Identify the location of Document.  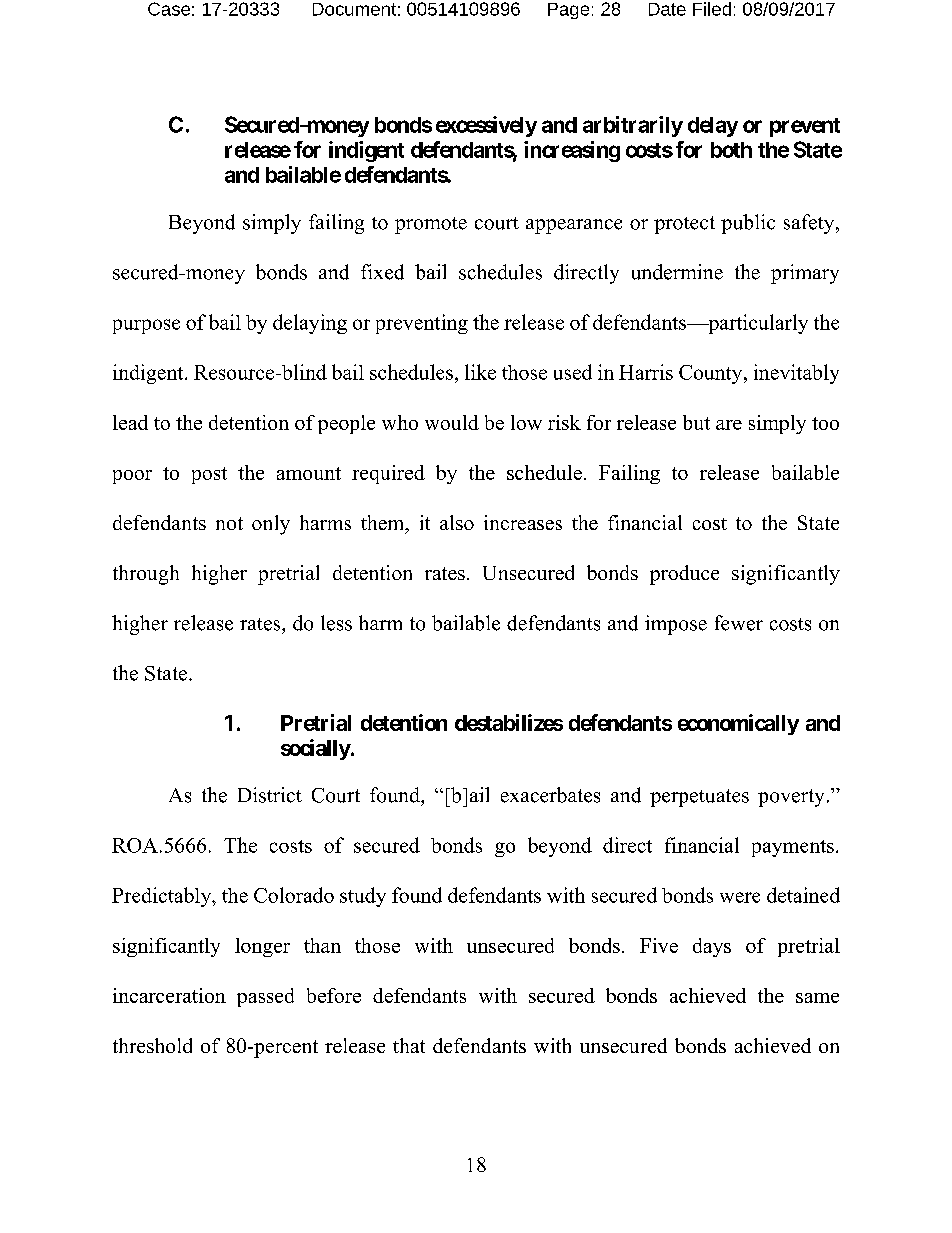
(354, 9).
